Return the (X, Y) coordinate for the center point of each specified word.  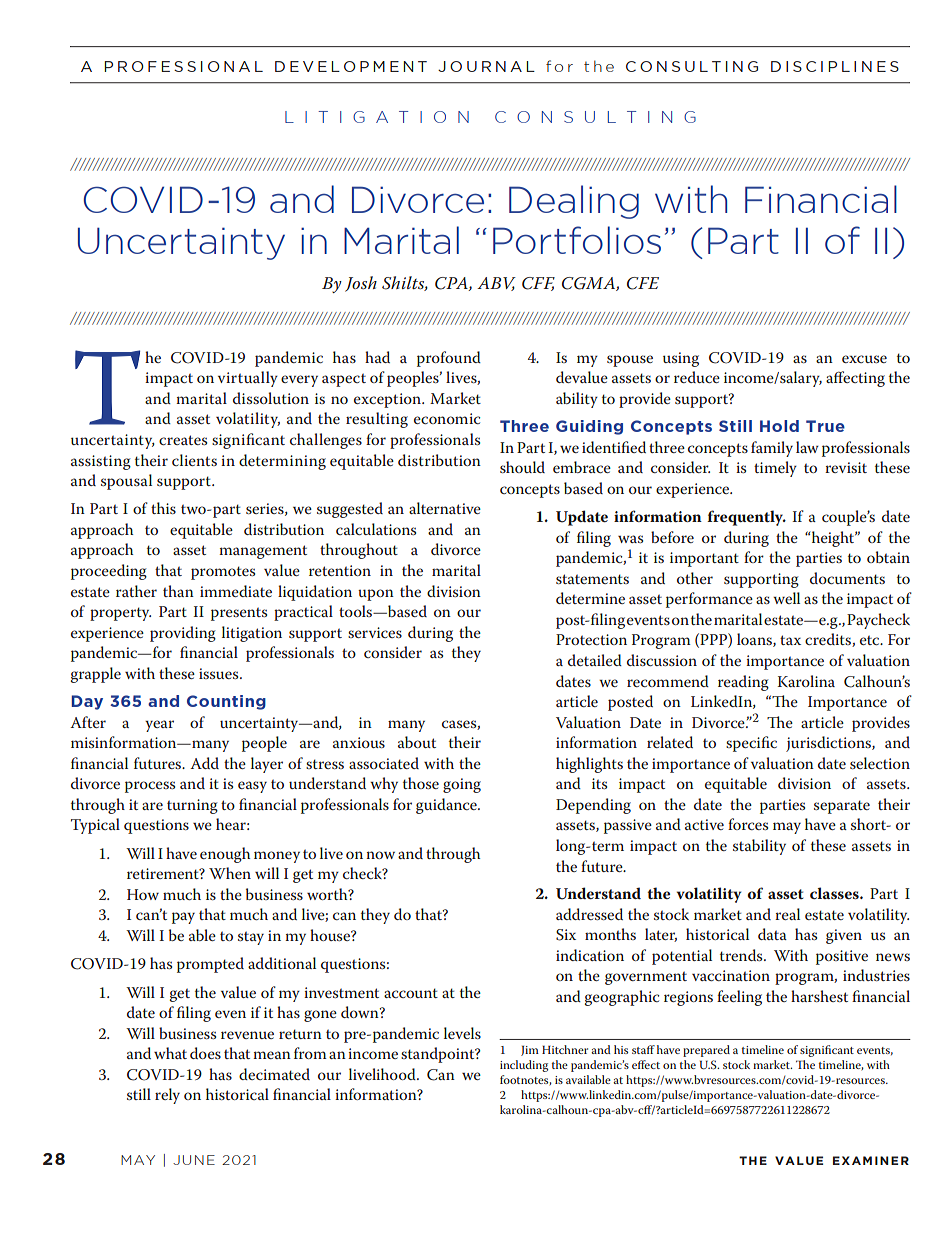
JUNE (194, 1160)
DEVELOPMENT (351, 66)
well (786, 598)
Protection (591, 639)
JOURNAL (486, 66)
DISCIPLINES (835, 66)
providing (183, 634)
